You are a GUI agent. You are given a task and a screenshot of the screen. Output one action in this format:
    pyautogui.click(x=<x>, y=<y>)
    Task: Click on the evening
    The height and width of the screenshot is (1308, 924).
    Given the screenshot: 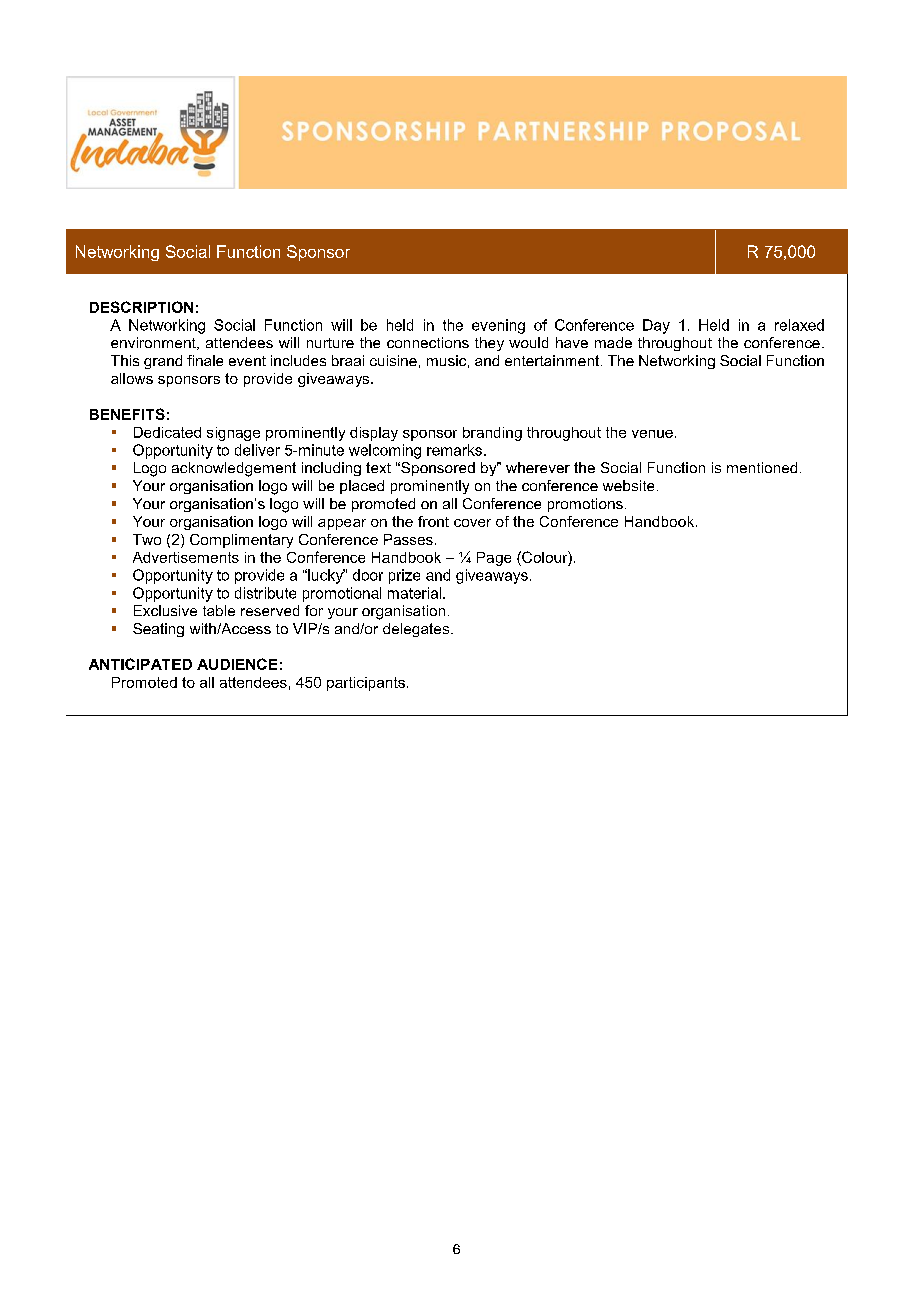 What is the action you would take?
    pyautogui.click(x=498, y=326)
